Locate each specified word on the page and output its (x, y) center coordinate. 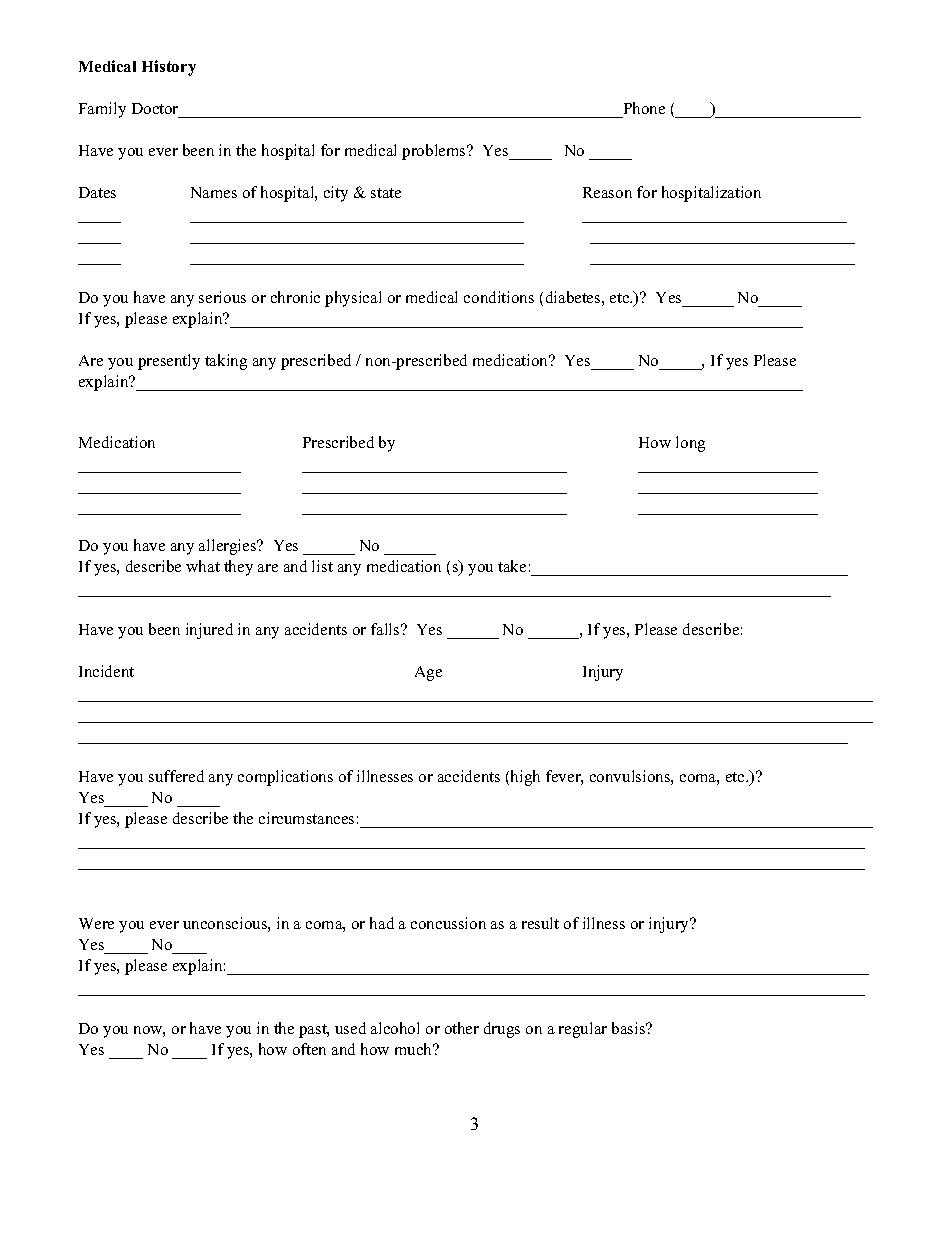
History (169, 68)
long (690, 444)
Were (96, 923)
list (322, 566)
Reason (607, 192)
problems (435, 152)
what (203, 566)
